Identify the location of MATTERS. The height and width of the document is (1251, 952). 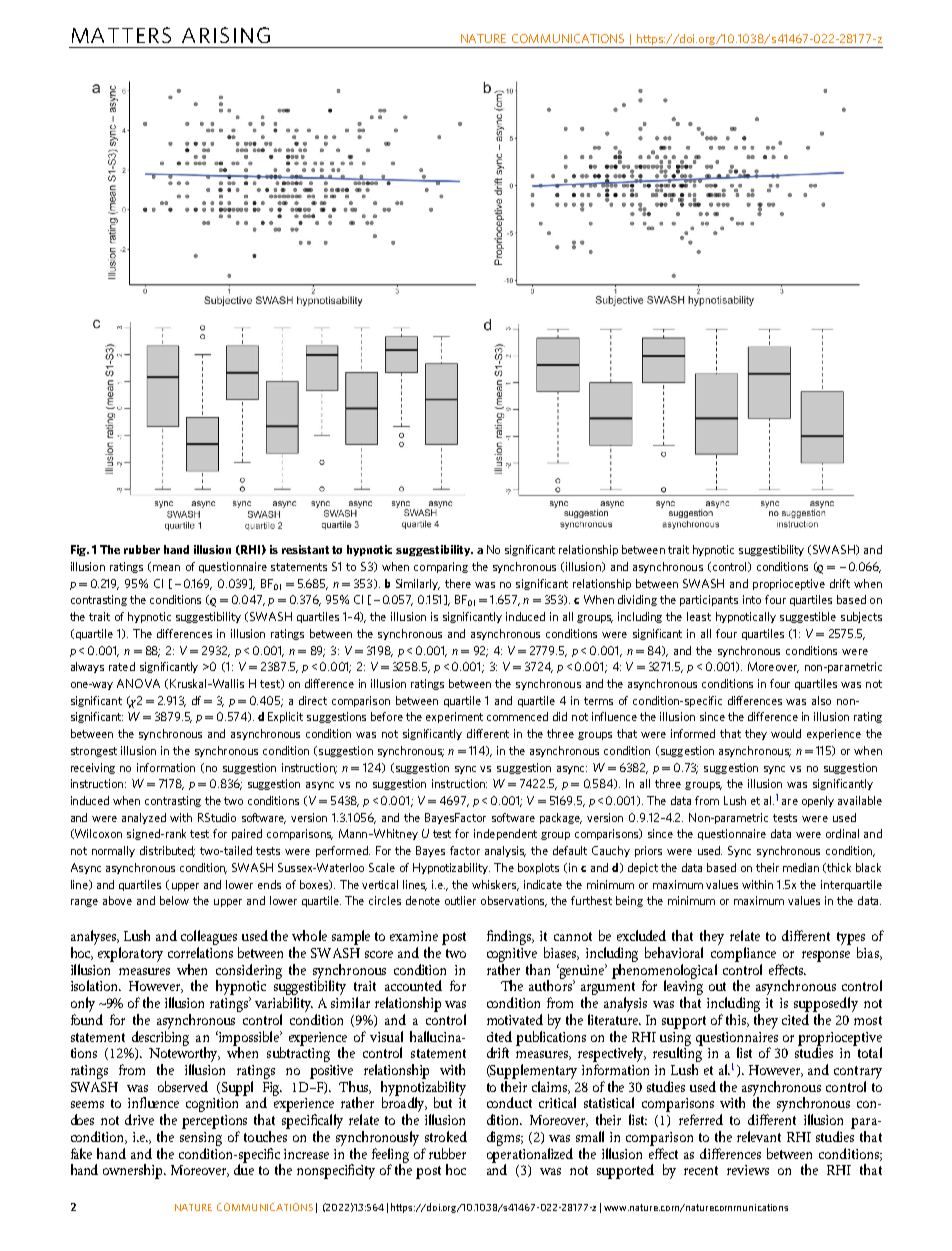
(121, 35).
